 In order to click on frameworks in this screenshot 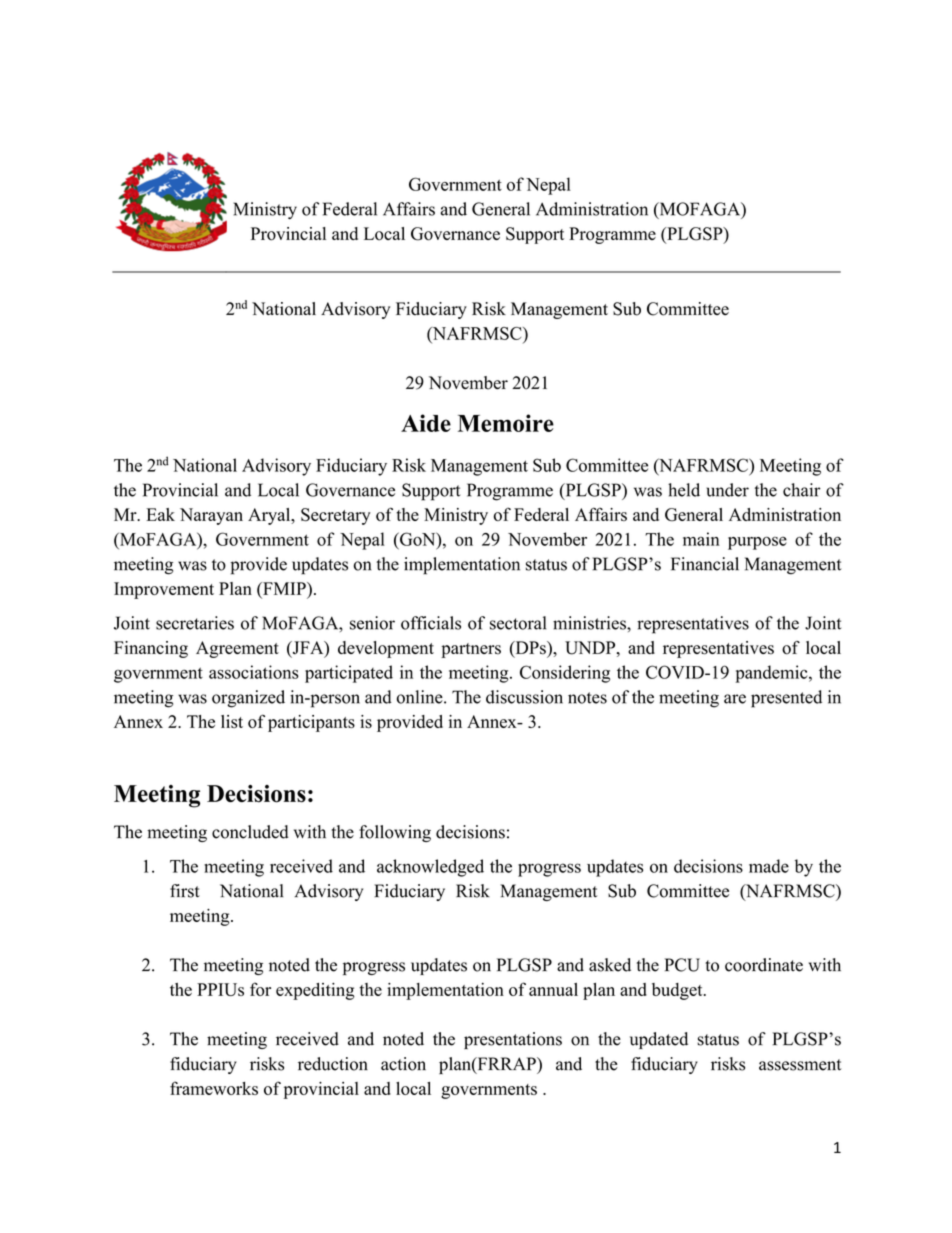, I will do `click(214, 1088)`.
